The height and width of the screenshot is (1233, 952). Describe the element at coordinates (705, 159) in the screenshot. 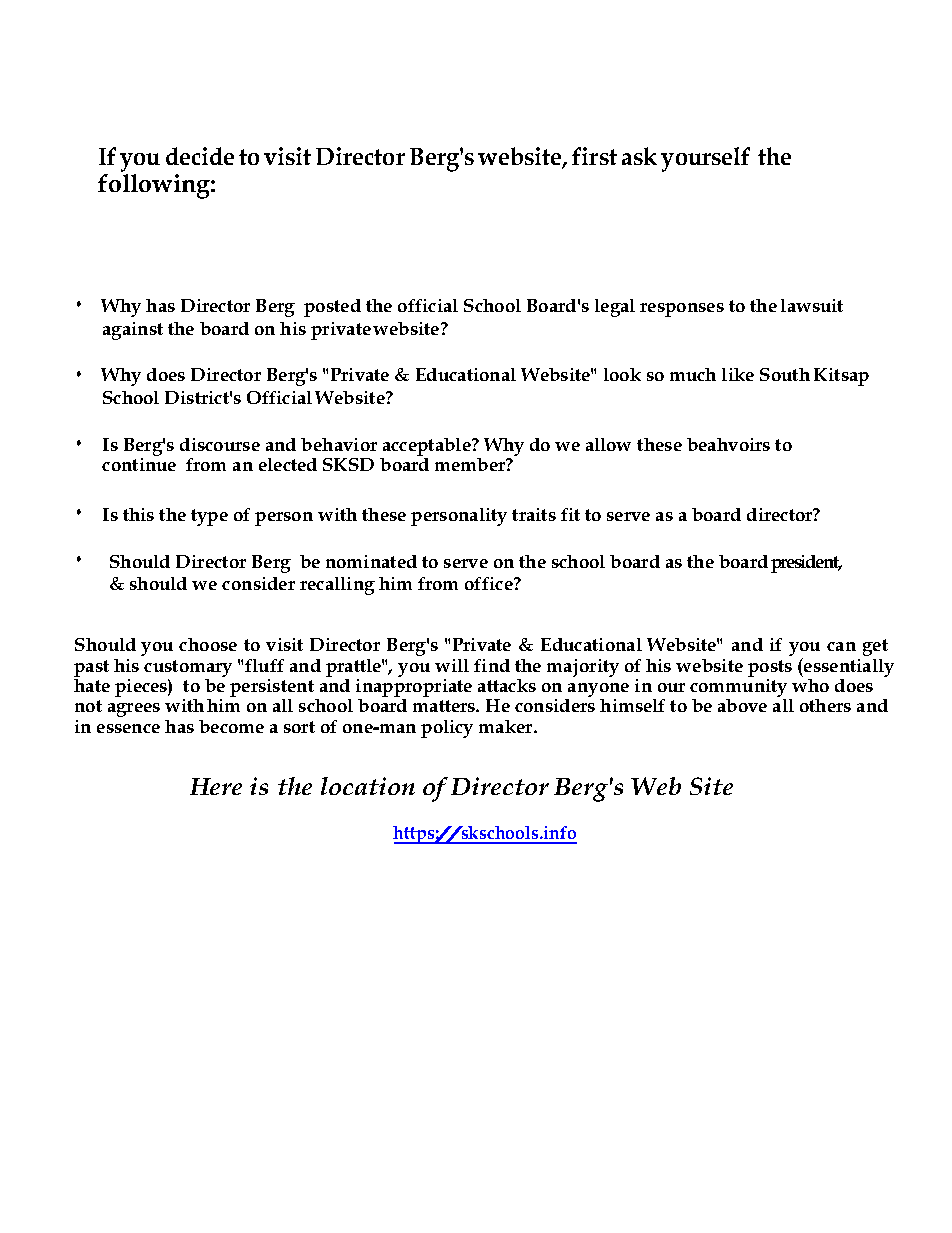

I see `yourself` at that location.
